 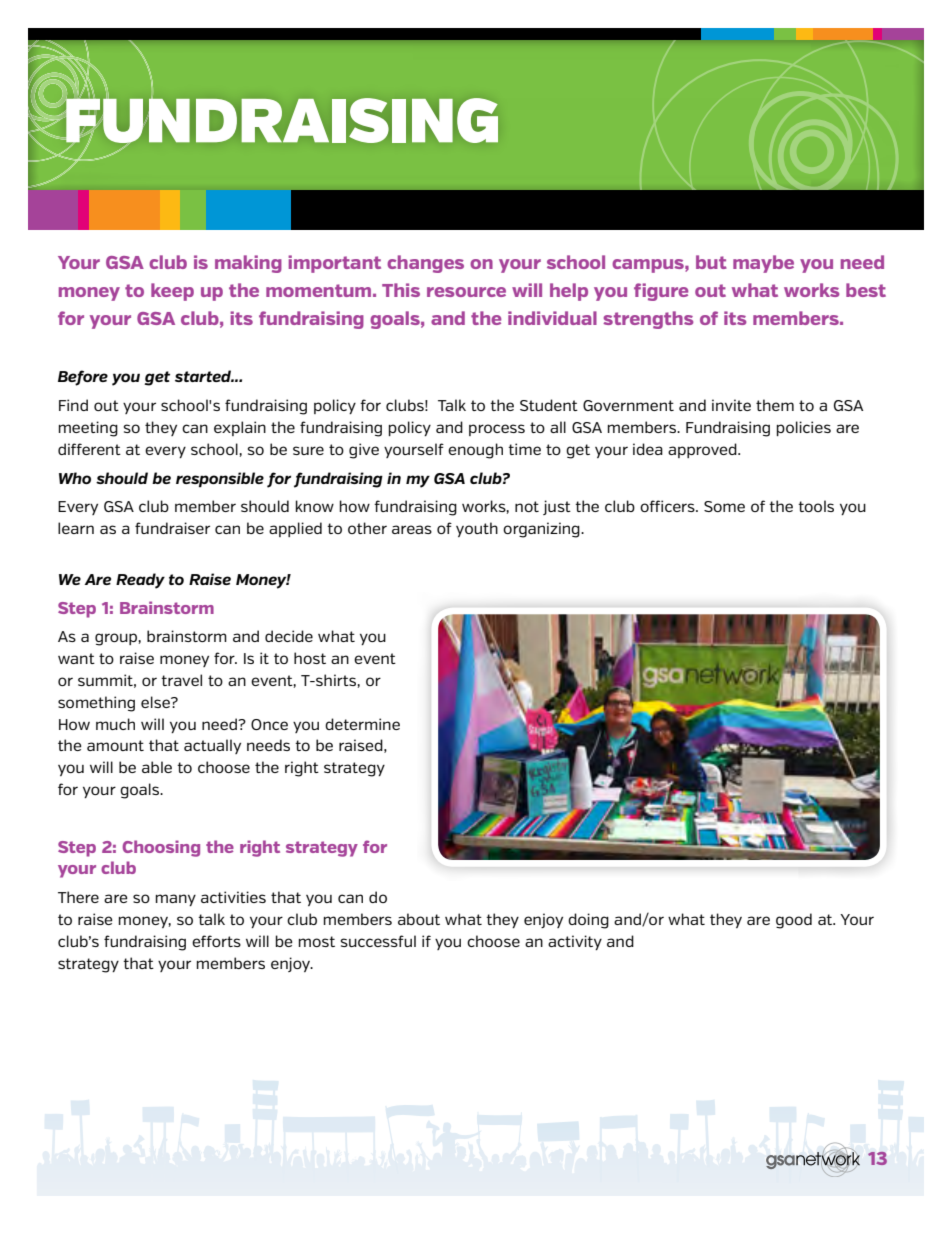 What do you see at coordinates (527, 506) in the page?
I see `not` at bounding box center [527, 506].
